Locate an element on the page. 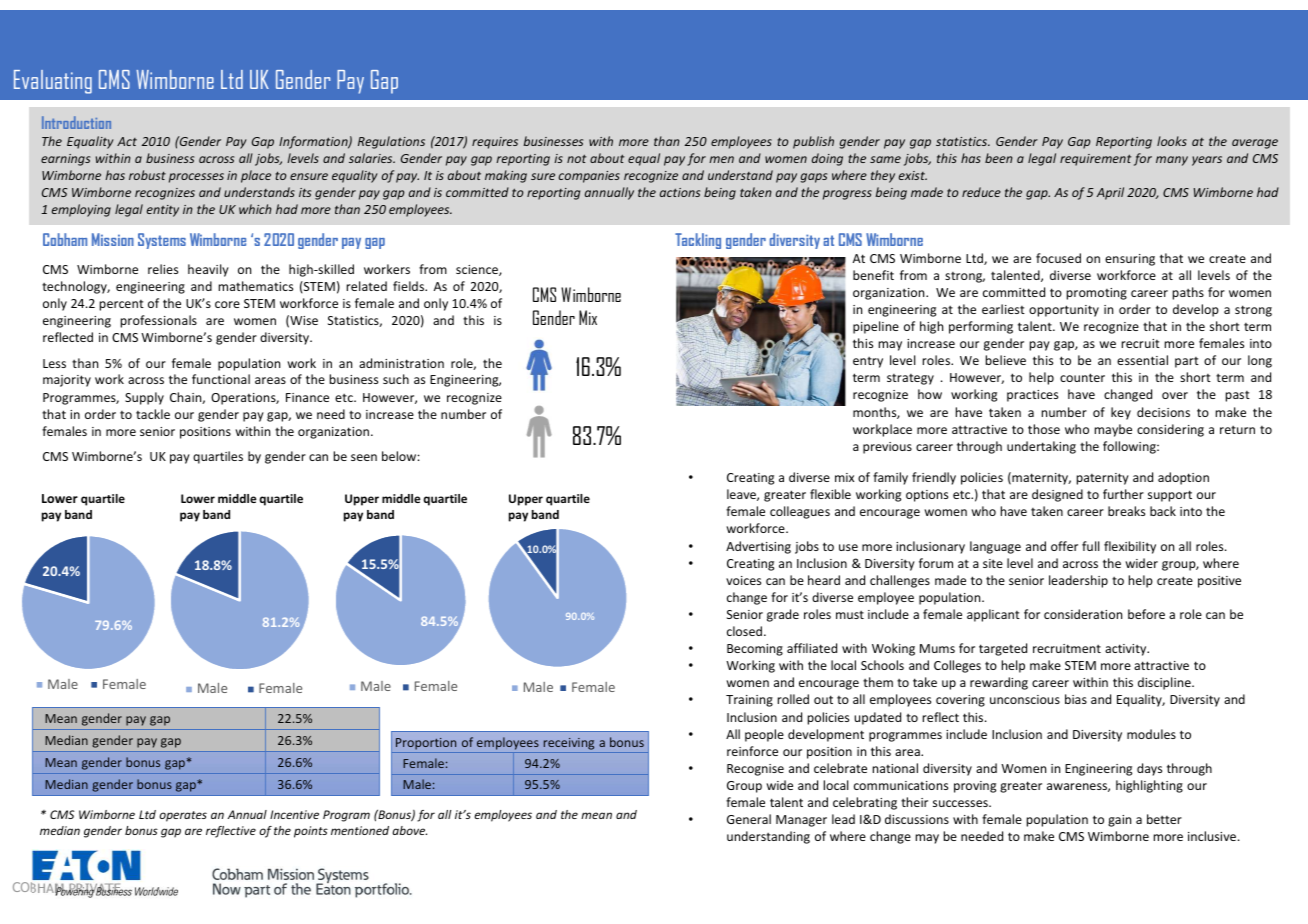  promoting is located at coordinates (1097, 294).
